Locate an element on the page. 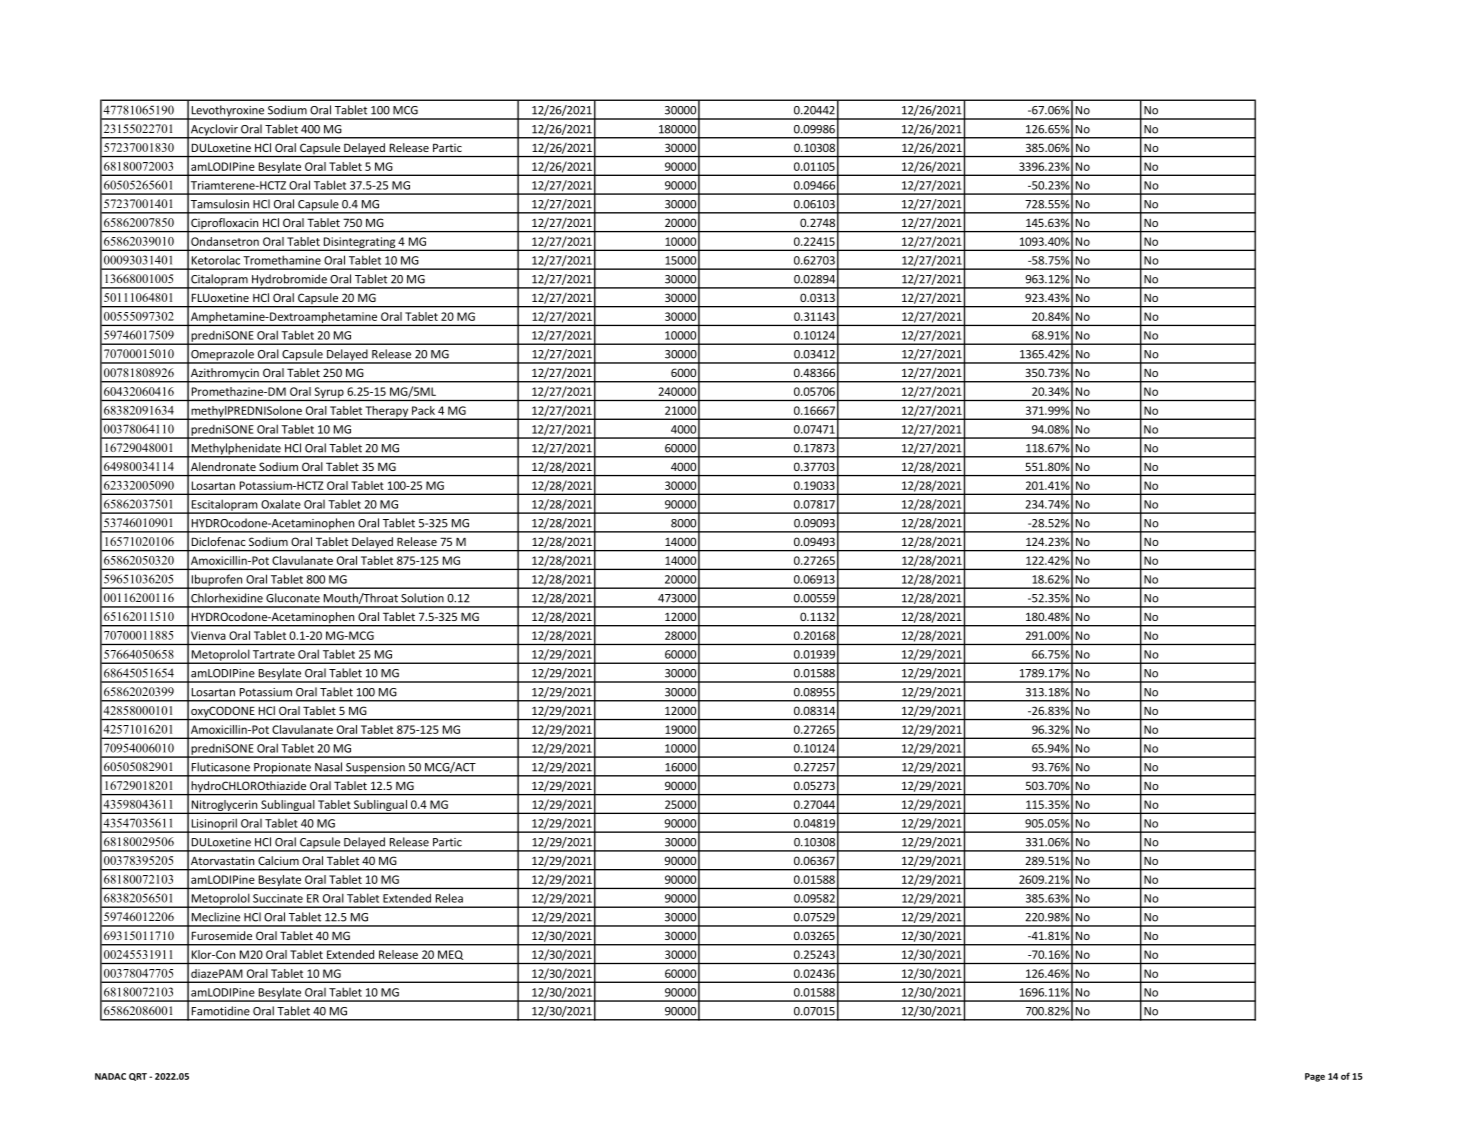 The width and height of the document is (1457, 1126). Tartrate is located at coordinates (274, 654).
